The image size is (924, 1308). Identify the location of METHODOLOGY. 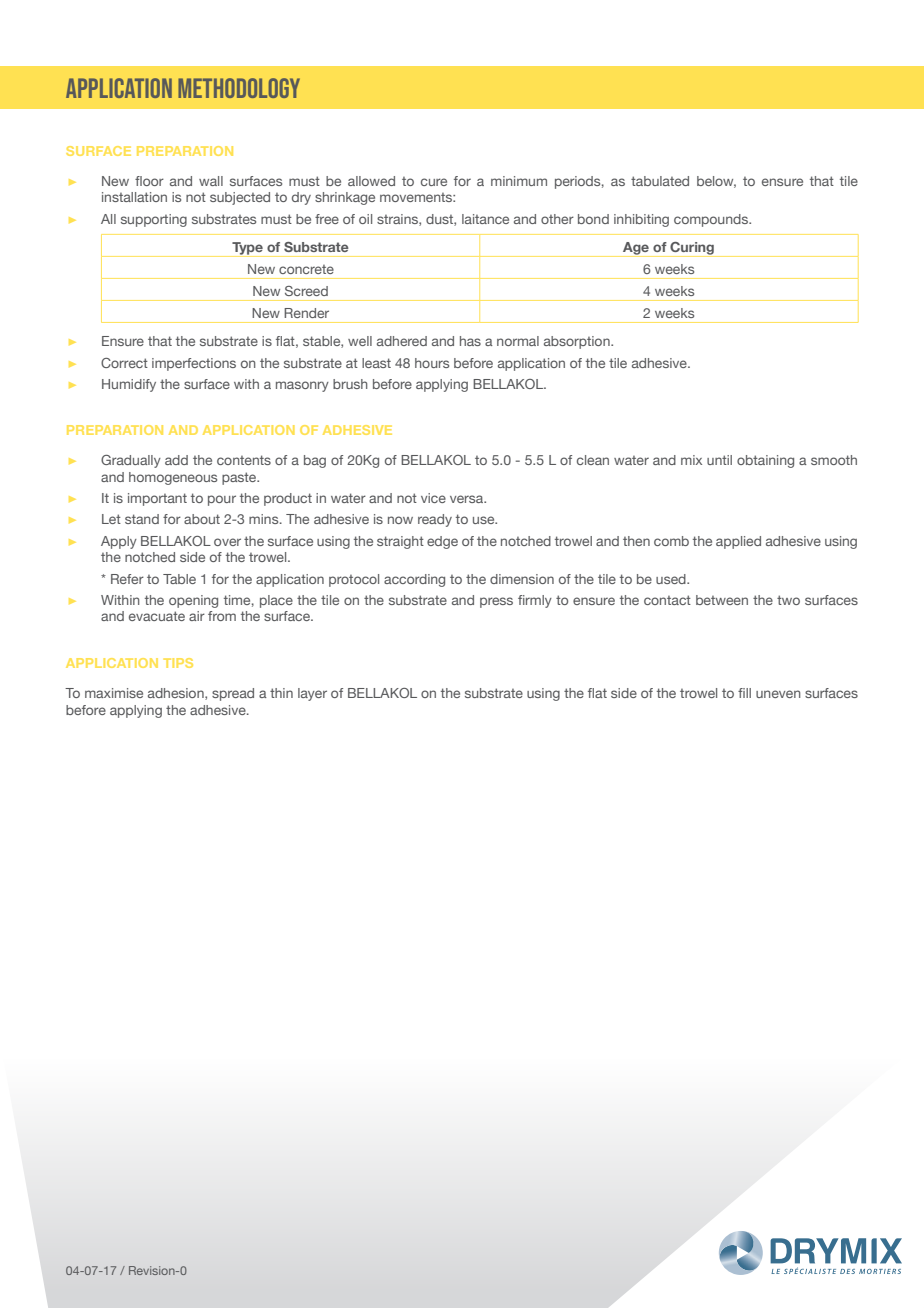
(239, 88).
